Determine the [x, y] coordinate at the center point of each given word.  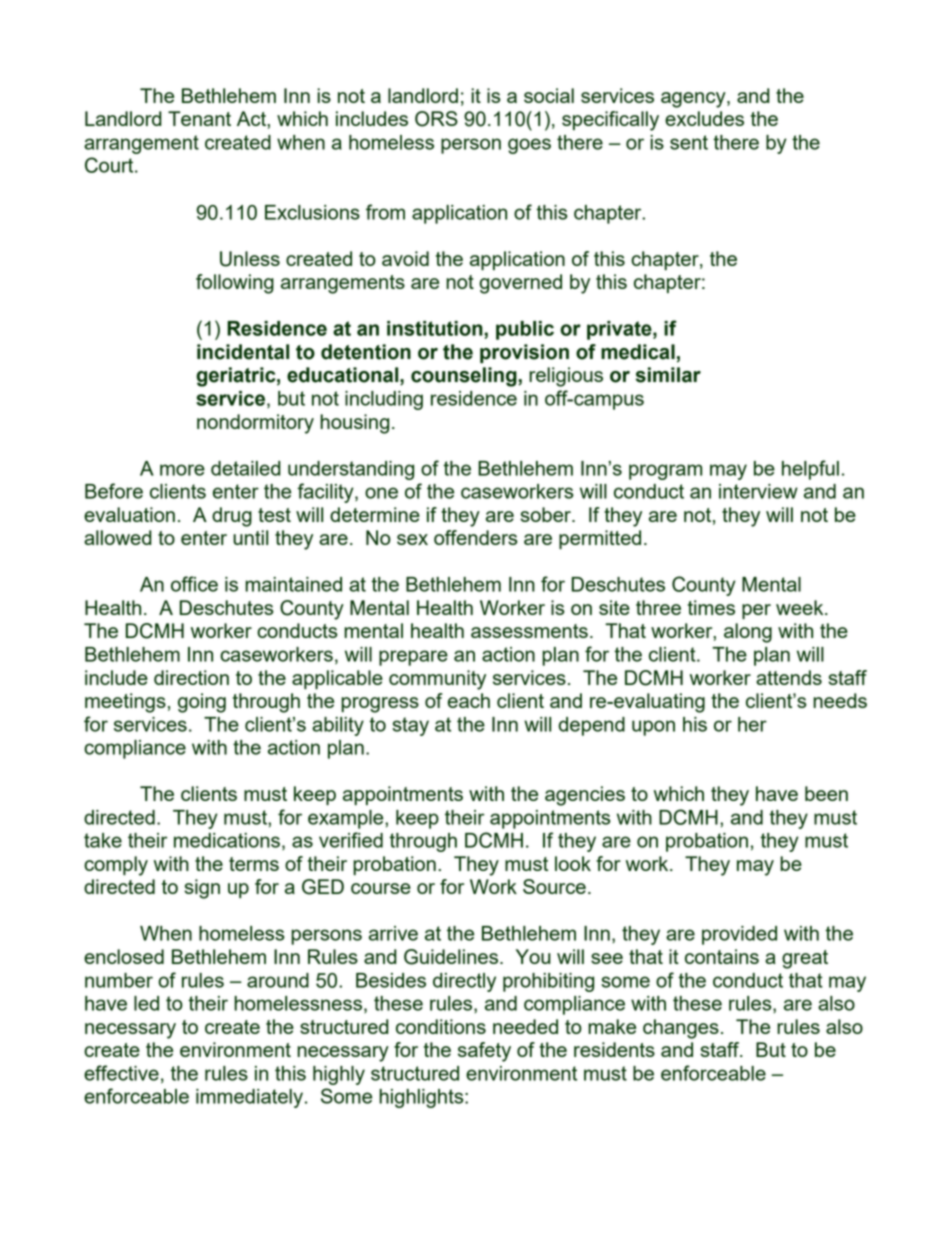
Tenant [199, 118]
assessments [529, 631]
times [711, 607]
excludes [704, 118]
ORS [436, 119]
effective [121, 1073]
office [194, 584]
